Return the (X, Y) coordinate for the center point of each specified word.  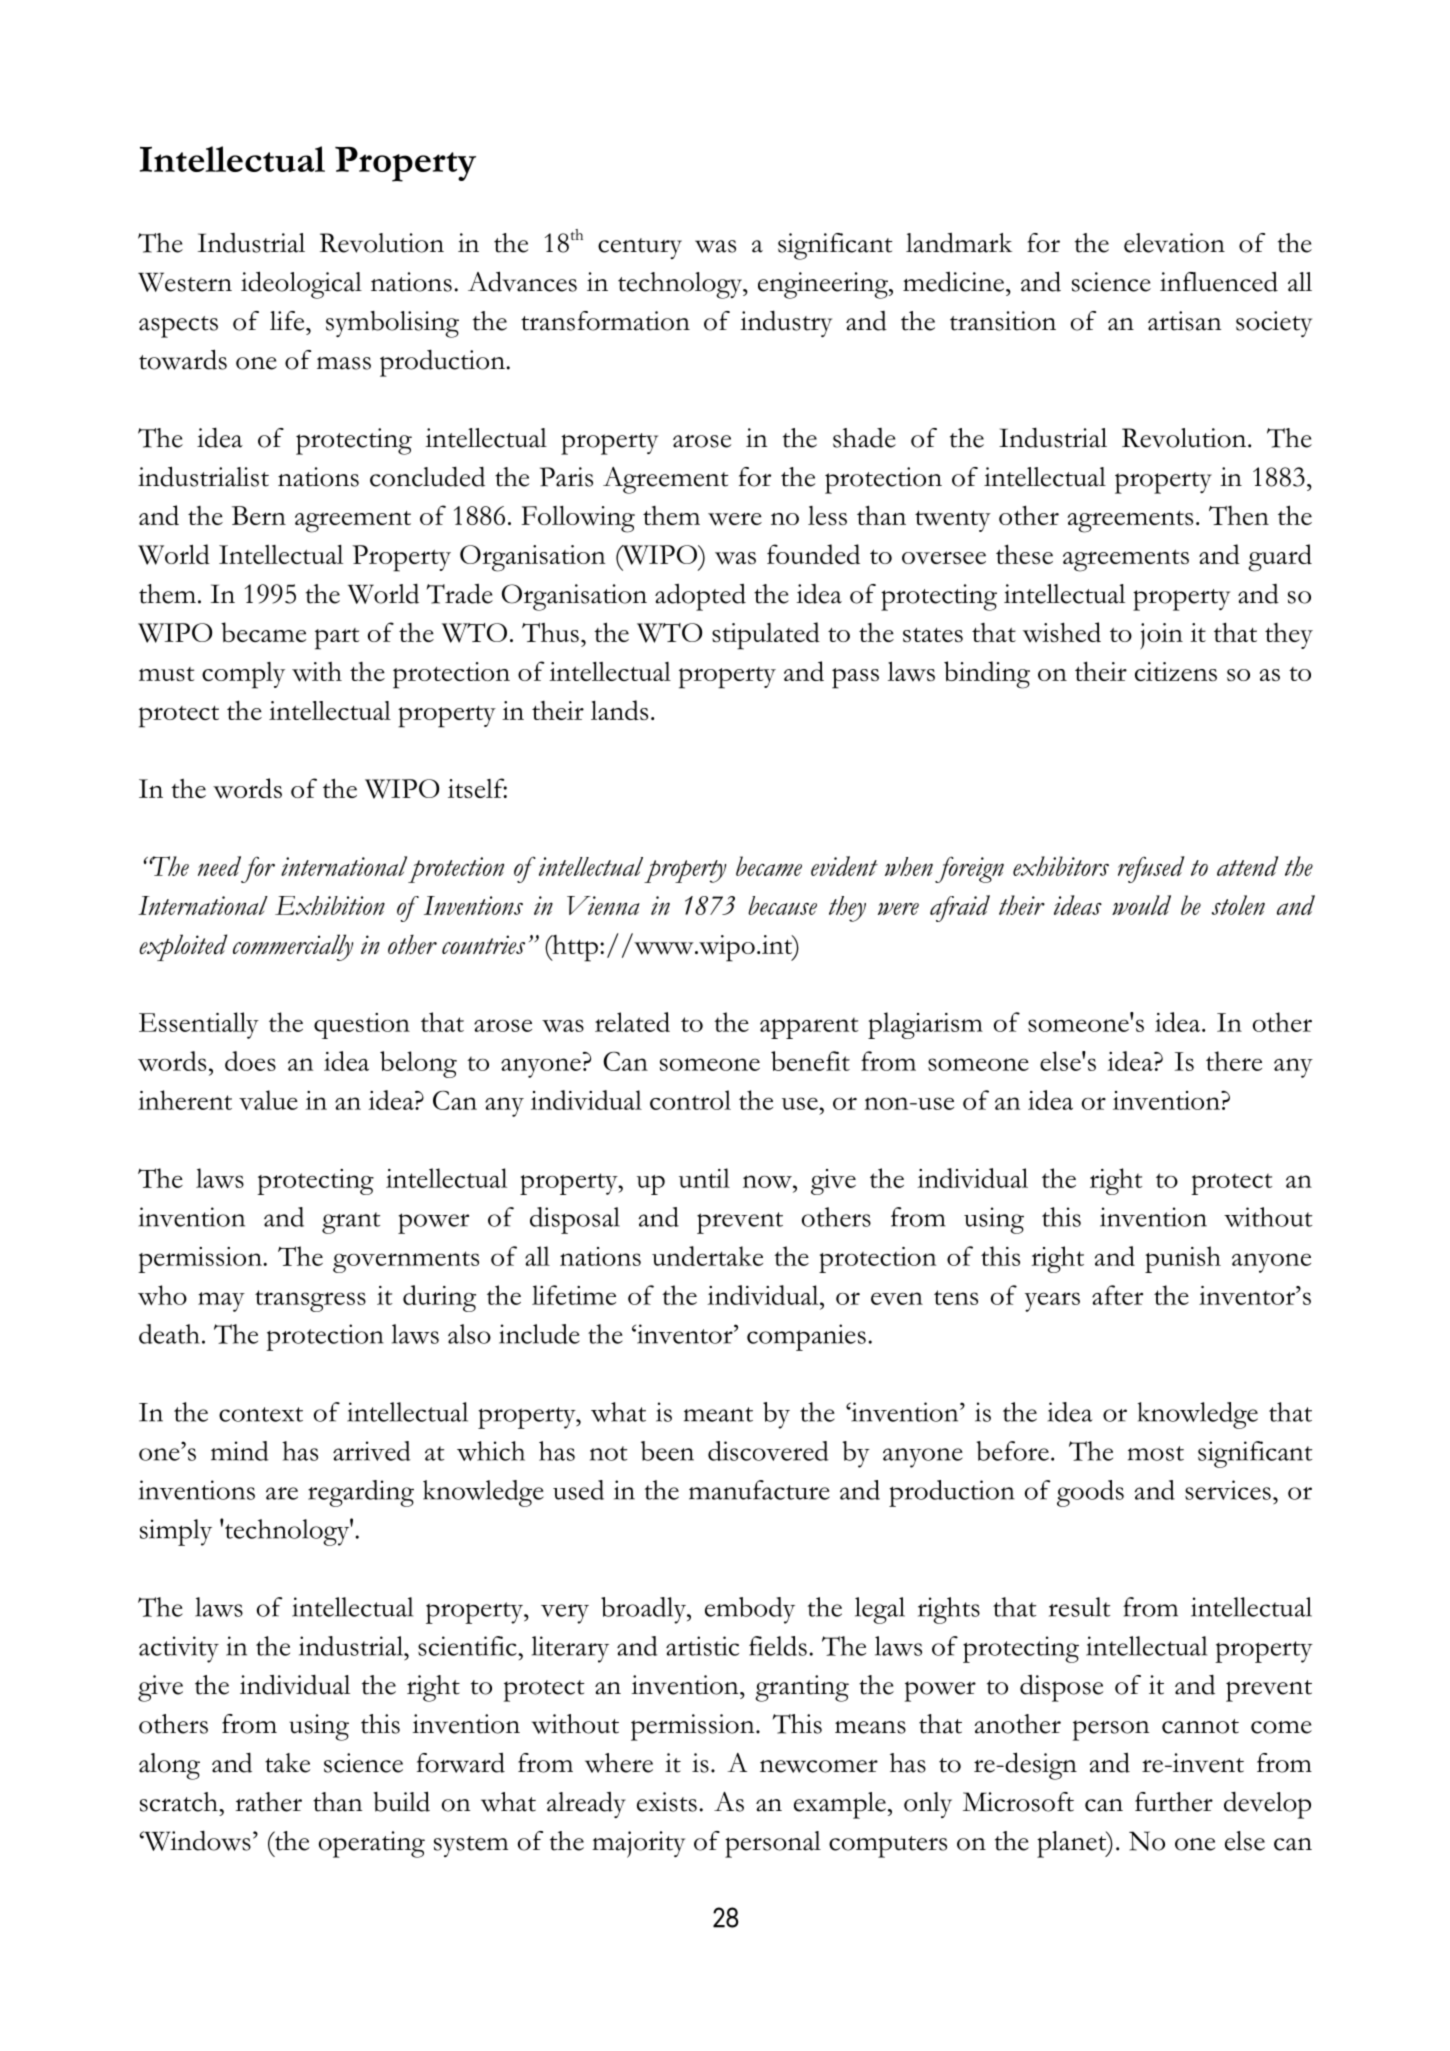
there (1234, 1061)
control (690, 1100)
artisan (1185, 321)
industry (786, 323)
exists (667, 1802)
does (250, 1061)
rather (268, 1802)
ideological (301, 285)
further (1174, 1802)
